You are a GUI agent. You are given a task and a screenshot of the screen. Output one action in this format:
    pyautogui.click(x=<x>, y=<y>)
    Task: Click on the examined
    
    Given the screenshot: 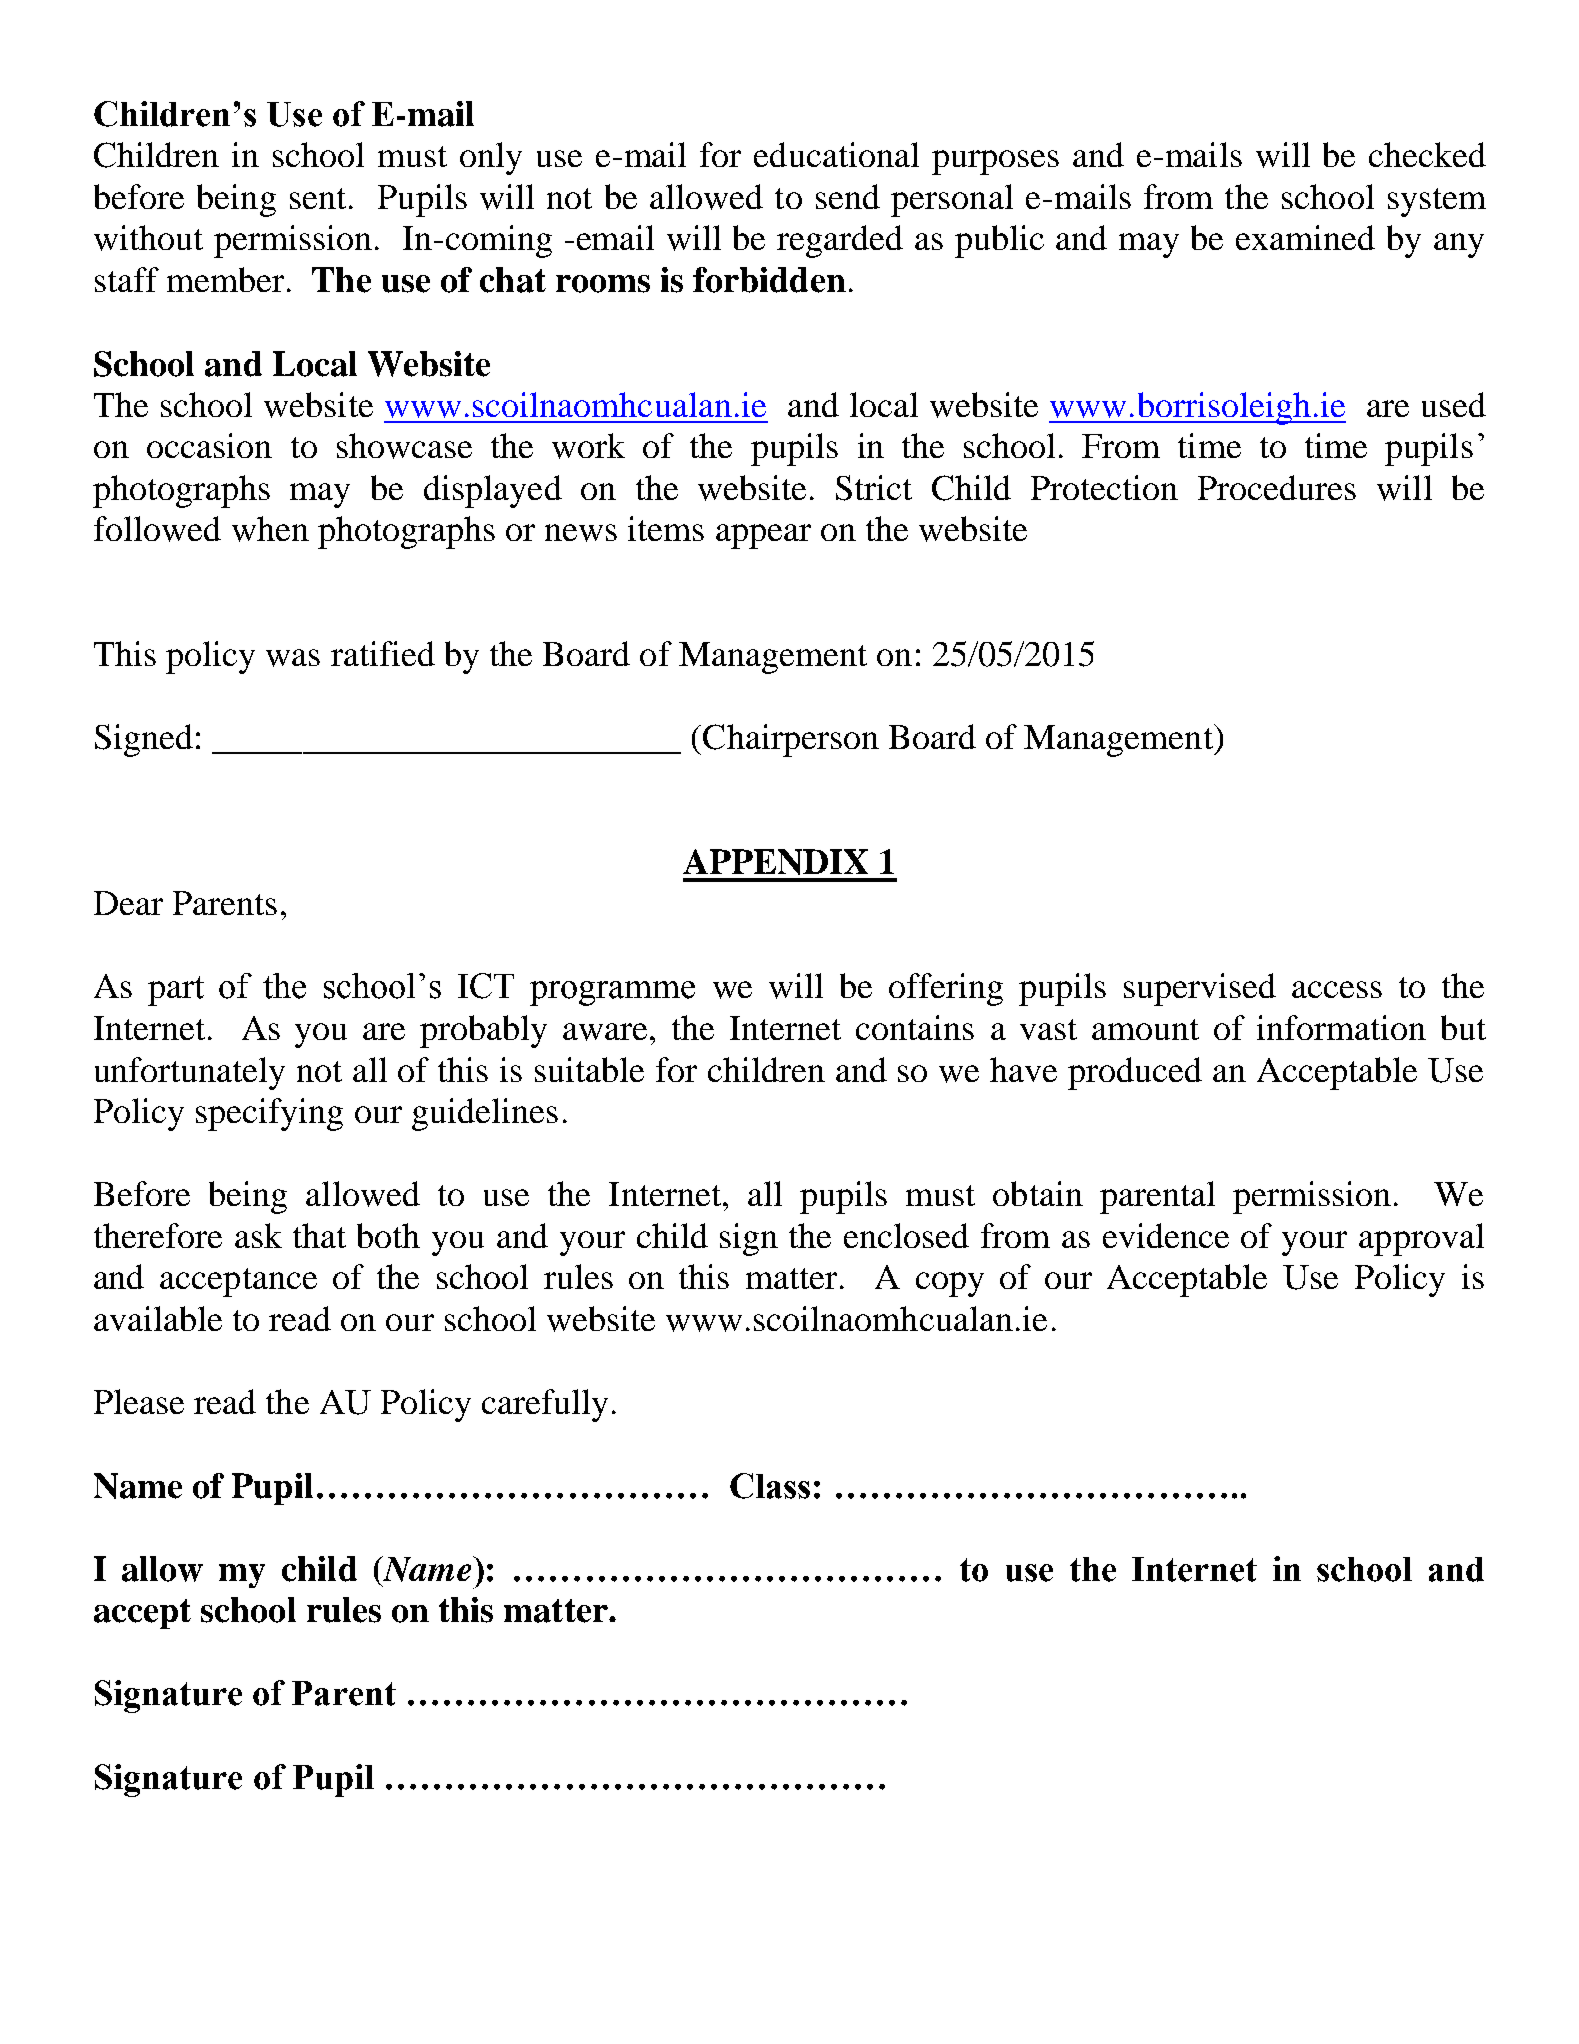 What is the action you would take?
    pyautogui.click(x=1305, y=237)
